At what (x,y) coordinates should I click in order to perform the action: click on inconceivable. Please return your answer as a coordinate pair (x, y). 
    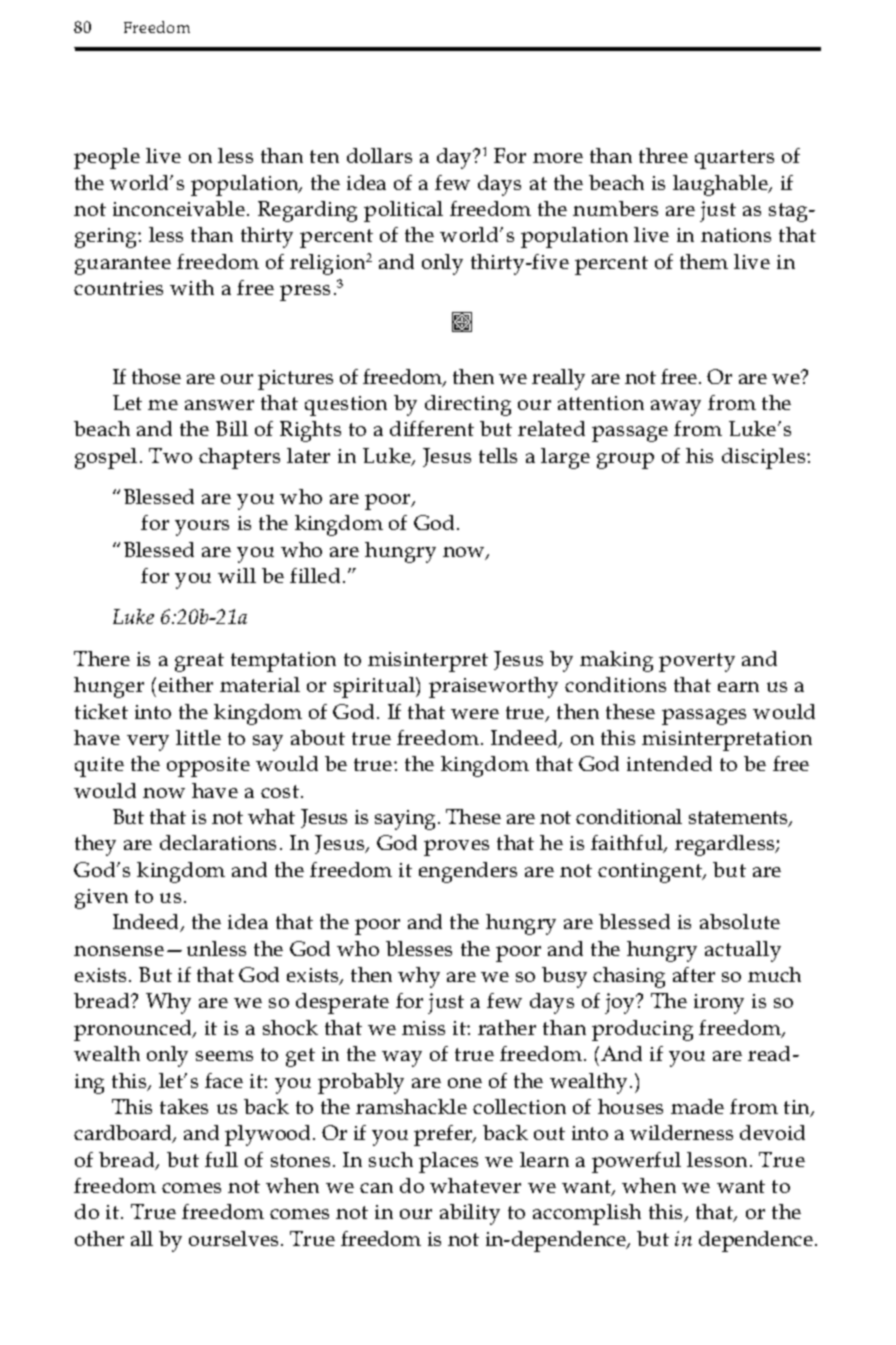
    Looking at the image, I should click on (179, 208).
